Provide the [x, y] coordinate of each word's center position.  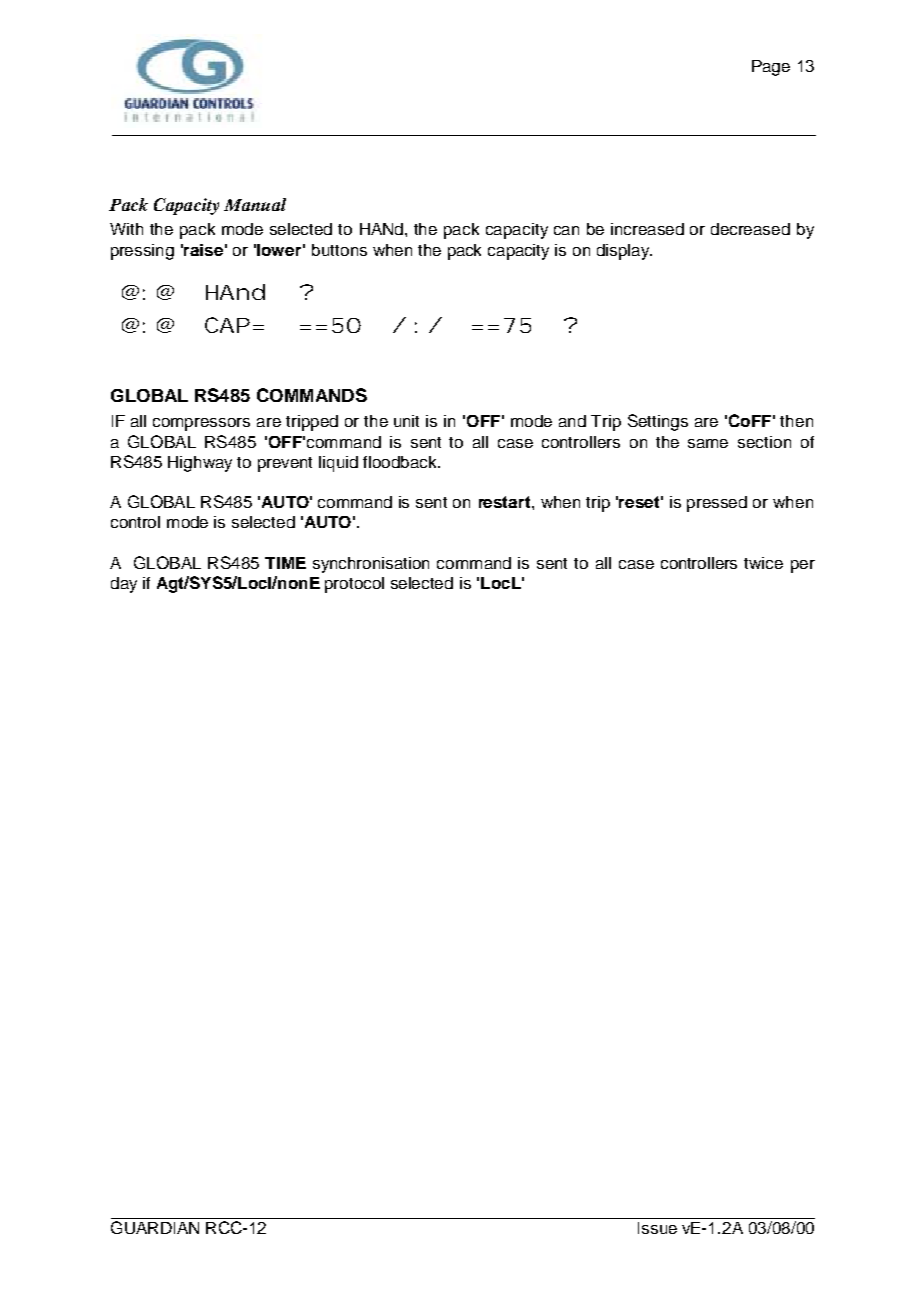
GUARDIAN [155, 1227]
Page [771, 68]
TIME [285, 563]
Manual [255, 204]
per [803, 566]
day [124, 585]
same [708, 443]
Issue [657, 1228]
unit [406, 421]
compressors [201, 424]
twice [763, 563]
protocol [354, 585]
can [566, 230]
